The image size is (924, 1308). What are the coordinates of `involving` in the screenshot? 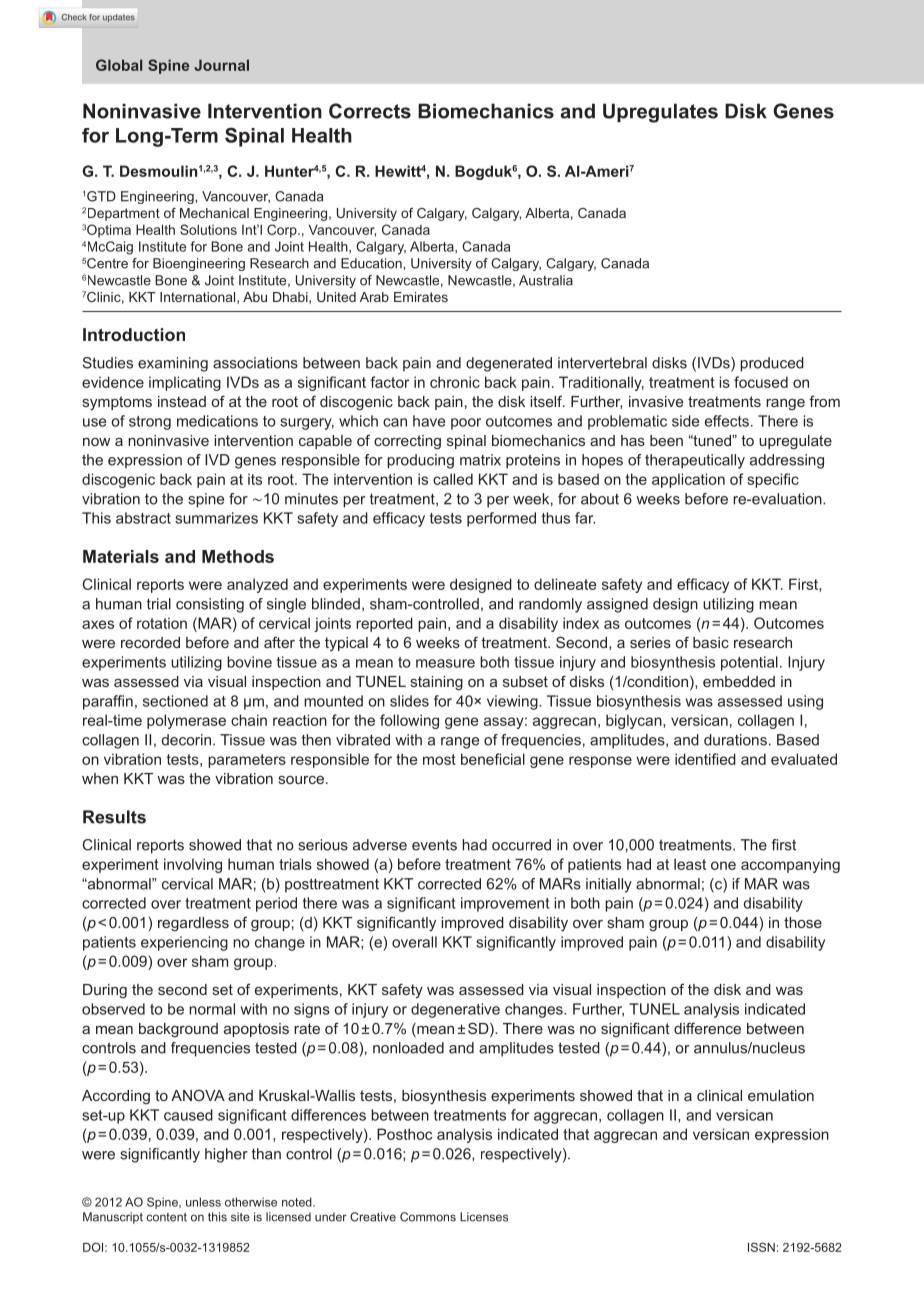 It's located at (193, 865).
